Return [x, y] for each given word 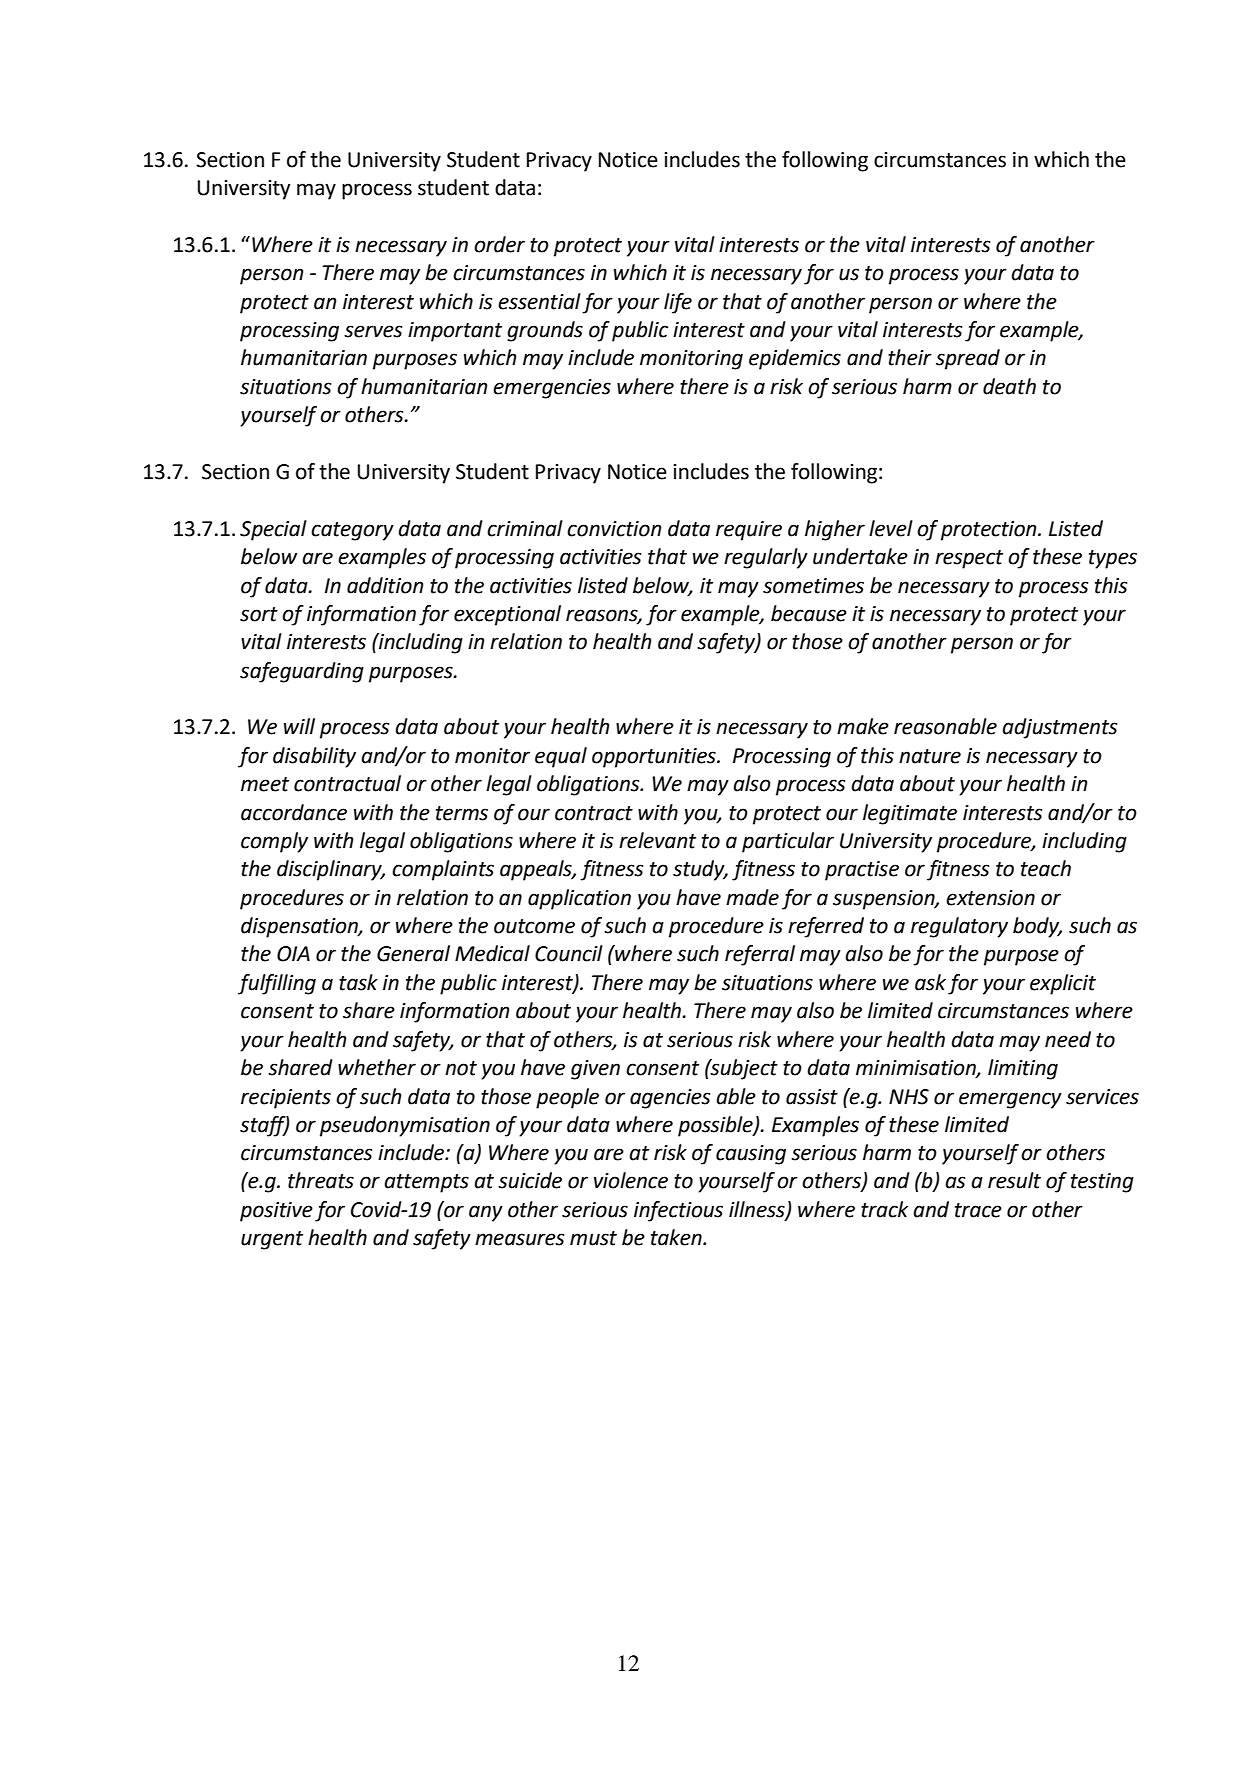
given [595, 1070]
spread [968, 359]
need [1068, 1039]
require [749, 531]
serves [373, 331]
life [678, 303]
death [1009, 386]
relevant [657, 840]
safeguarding [302, 672]
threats [321, 1180]
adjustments [1059, 728]
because [809, 613]
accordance [294, 812]
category [352, 531]
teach [1046, 868]
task [358, 982]
